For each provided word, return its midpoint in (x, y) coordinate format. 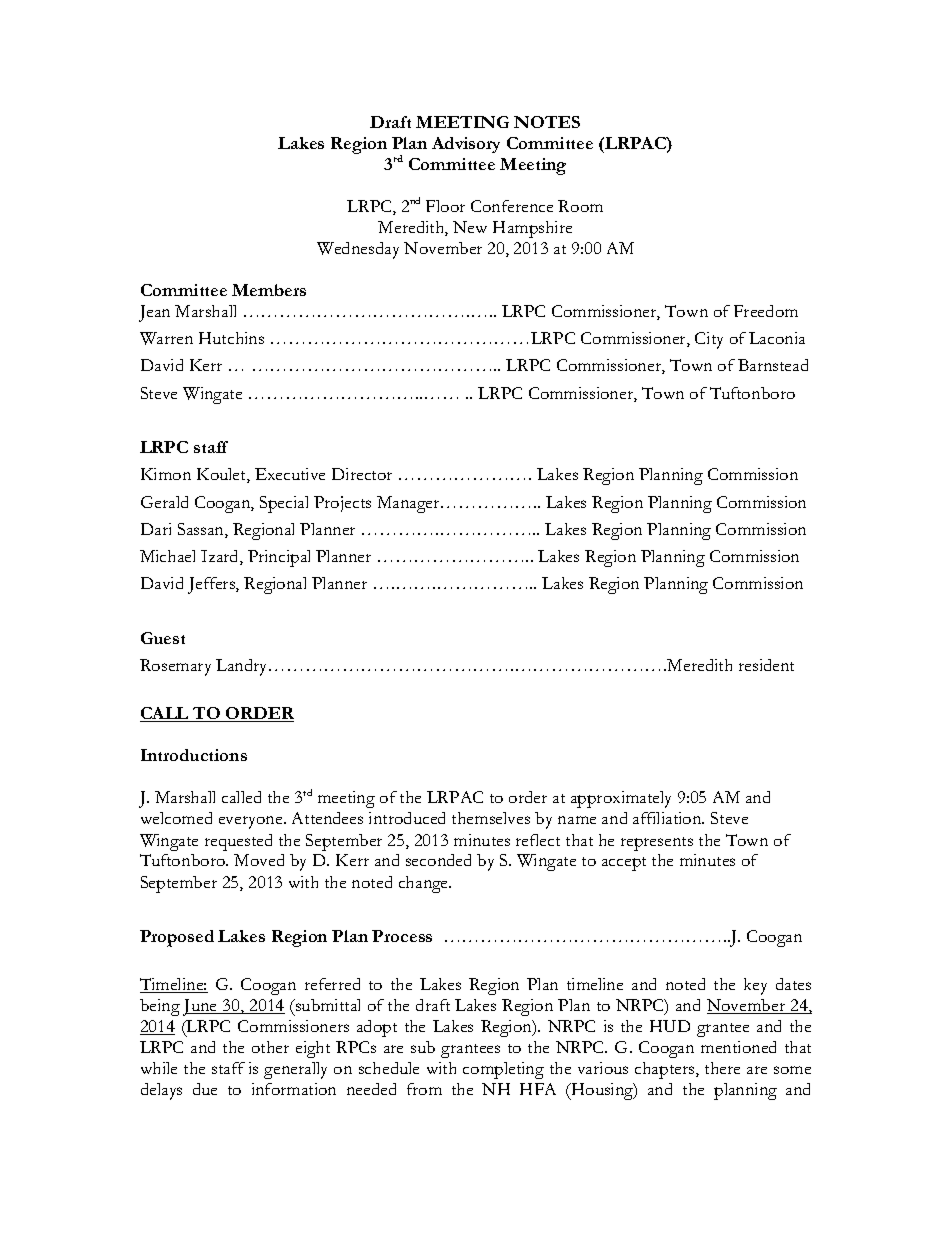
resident (766, 665)
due (205, 1089)
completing (503, 1070)
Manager (409, 504)
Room (580, 206)
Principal (279, 558)
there (722, 1068)
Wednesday (358, 250)
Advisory (466, 145)
